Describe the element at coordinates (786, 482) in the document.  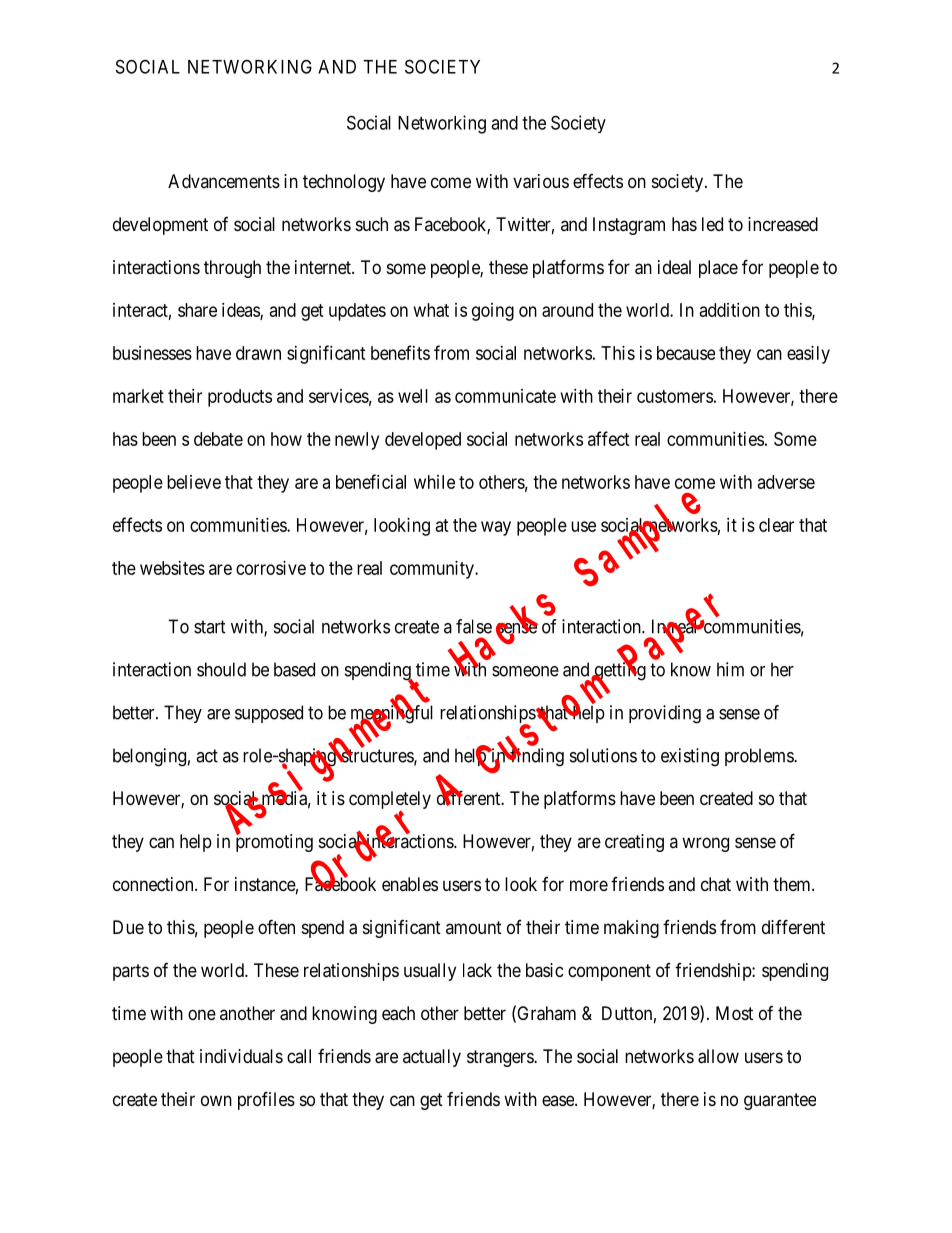
I see `adverse` at that location.
